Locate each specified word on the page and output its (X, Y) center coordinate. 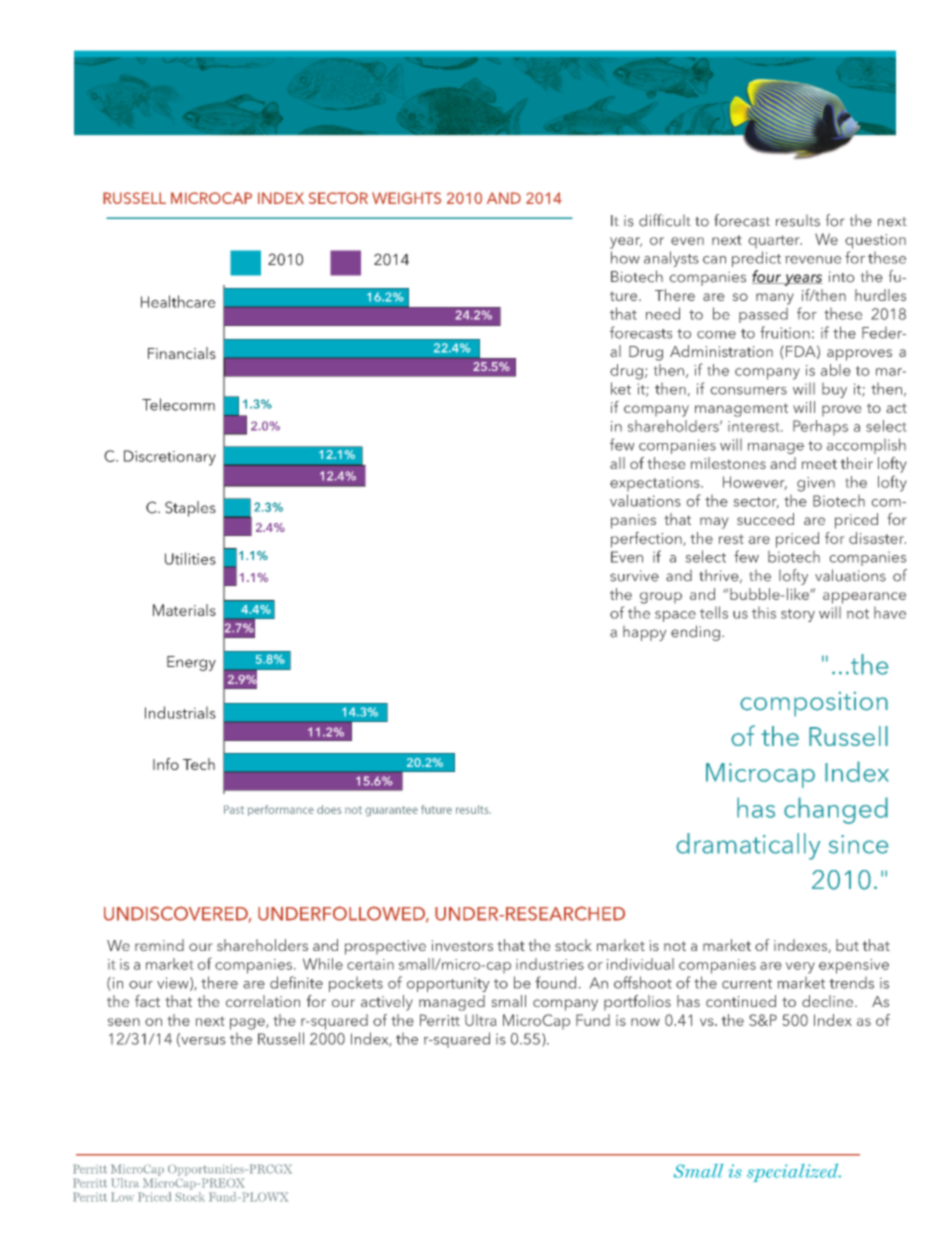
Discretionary (170, 458)
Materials (184, 610)
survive (634, 576)
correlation (263, 1001)
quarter (775, 241)
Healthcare (178, 301)
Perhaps (820, 427)
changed (836, 810)
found (555, 982)
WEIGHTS (406, 198)
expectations (656, 484)
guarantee (391, 811)
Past (234, 809)
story (798, 615)
